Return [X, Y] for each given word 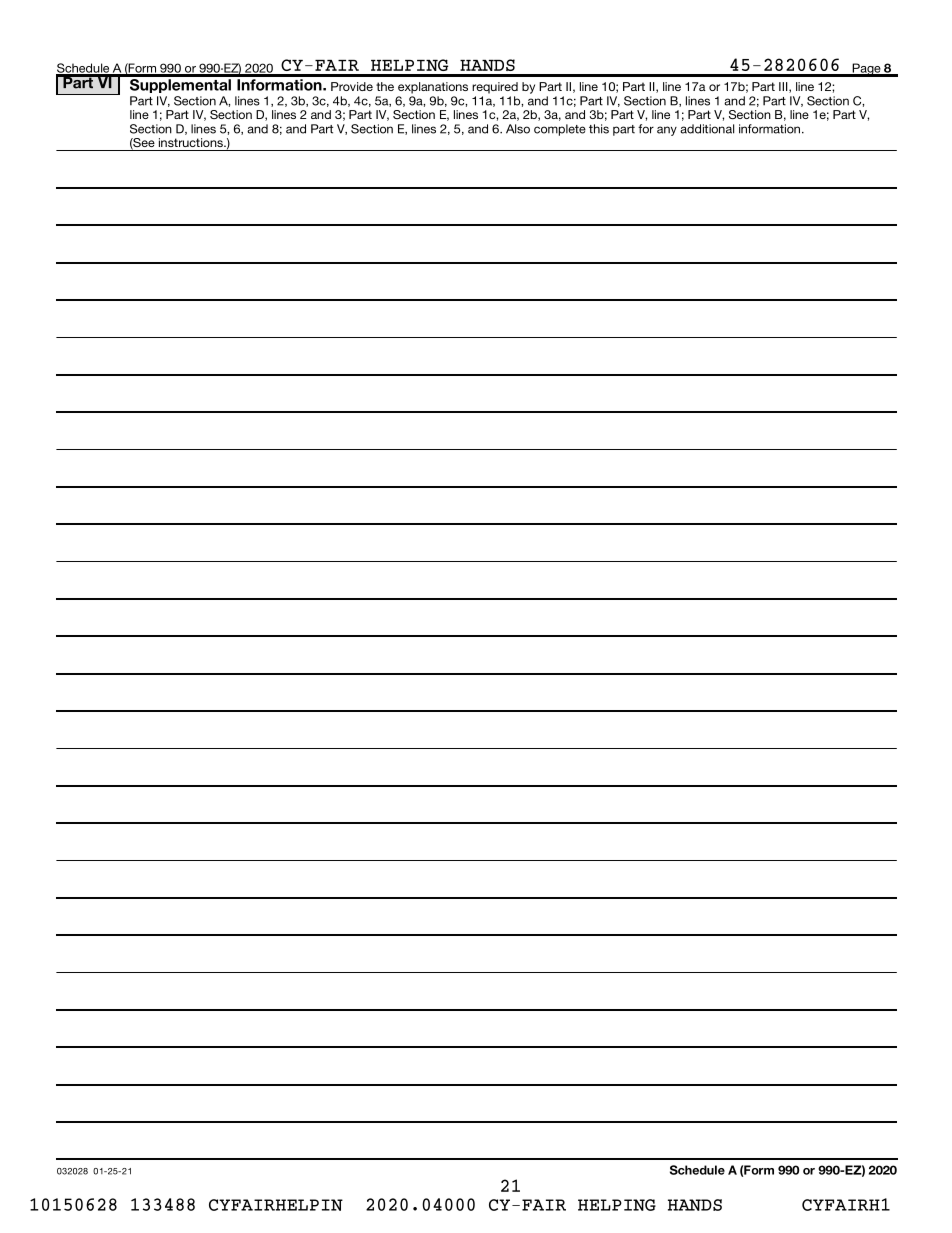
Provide [352, 86]
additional [707, 129]
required [495, 88]
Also [518, 129]
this [599, 129]
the [385, 86]
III [784, 87]
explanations [433, 88]
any [667, 131]
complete [560, 130]
